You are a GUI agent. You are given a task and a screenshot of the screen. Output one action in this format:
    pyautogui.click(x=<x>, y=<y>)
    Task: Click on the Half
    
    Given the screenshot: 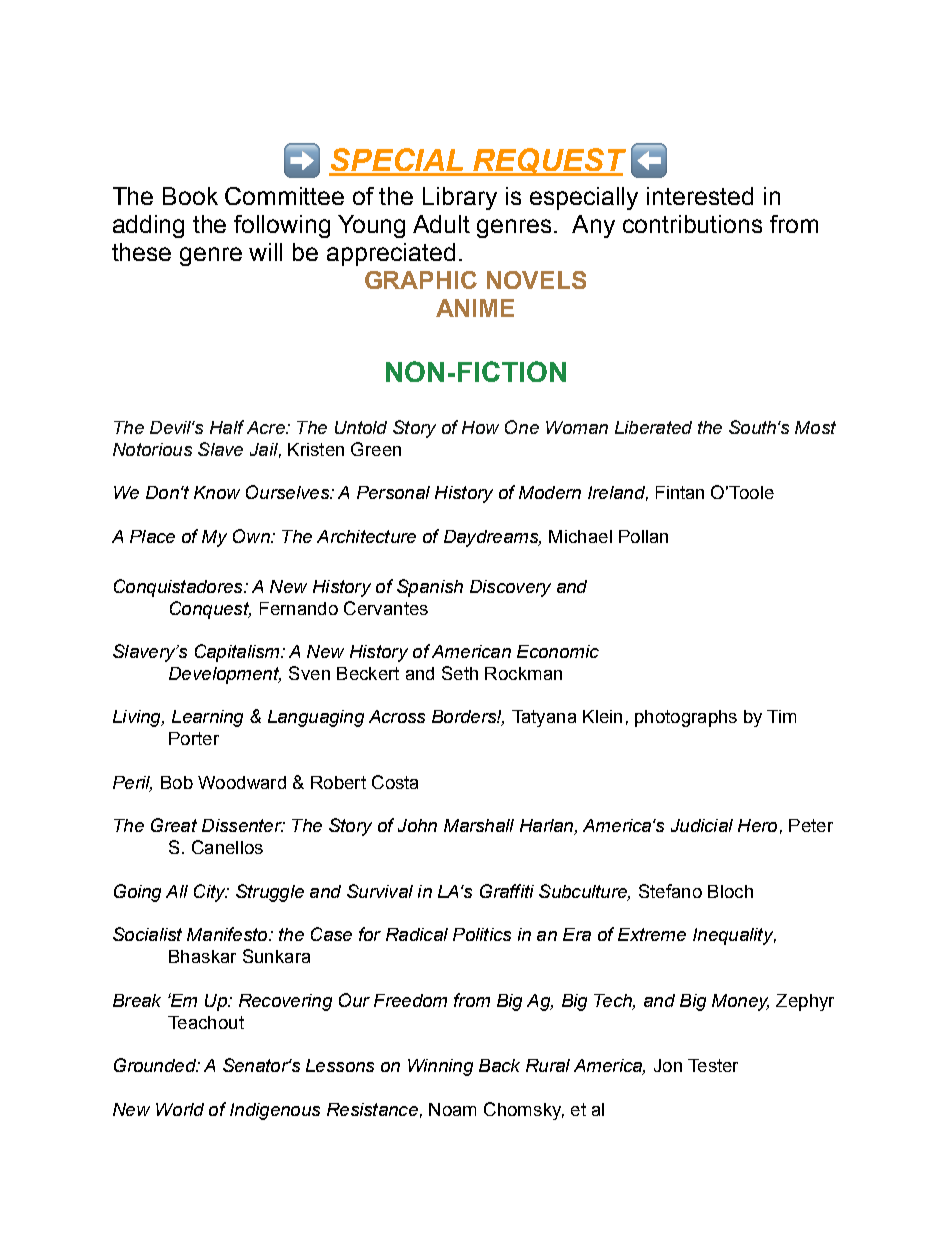 What is the action you would take?
    pyautogui.click(x=227, y=427)
